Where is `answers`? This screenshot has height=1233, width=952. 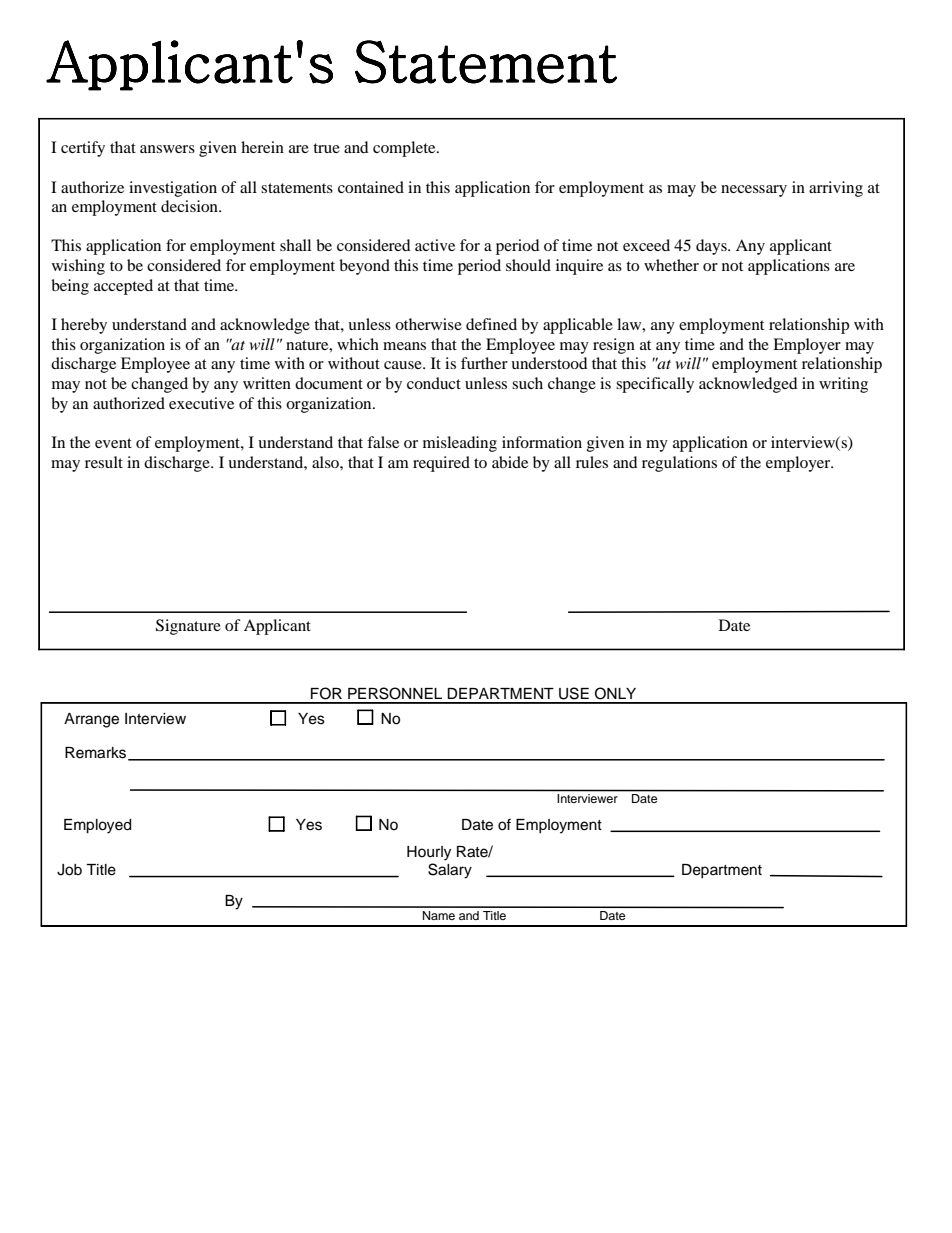 answers is located at coordinates (167, 149).
